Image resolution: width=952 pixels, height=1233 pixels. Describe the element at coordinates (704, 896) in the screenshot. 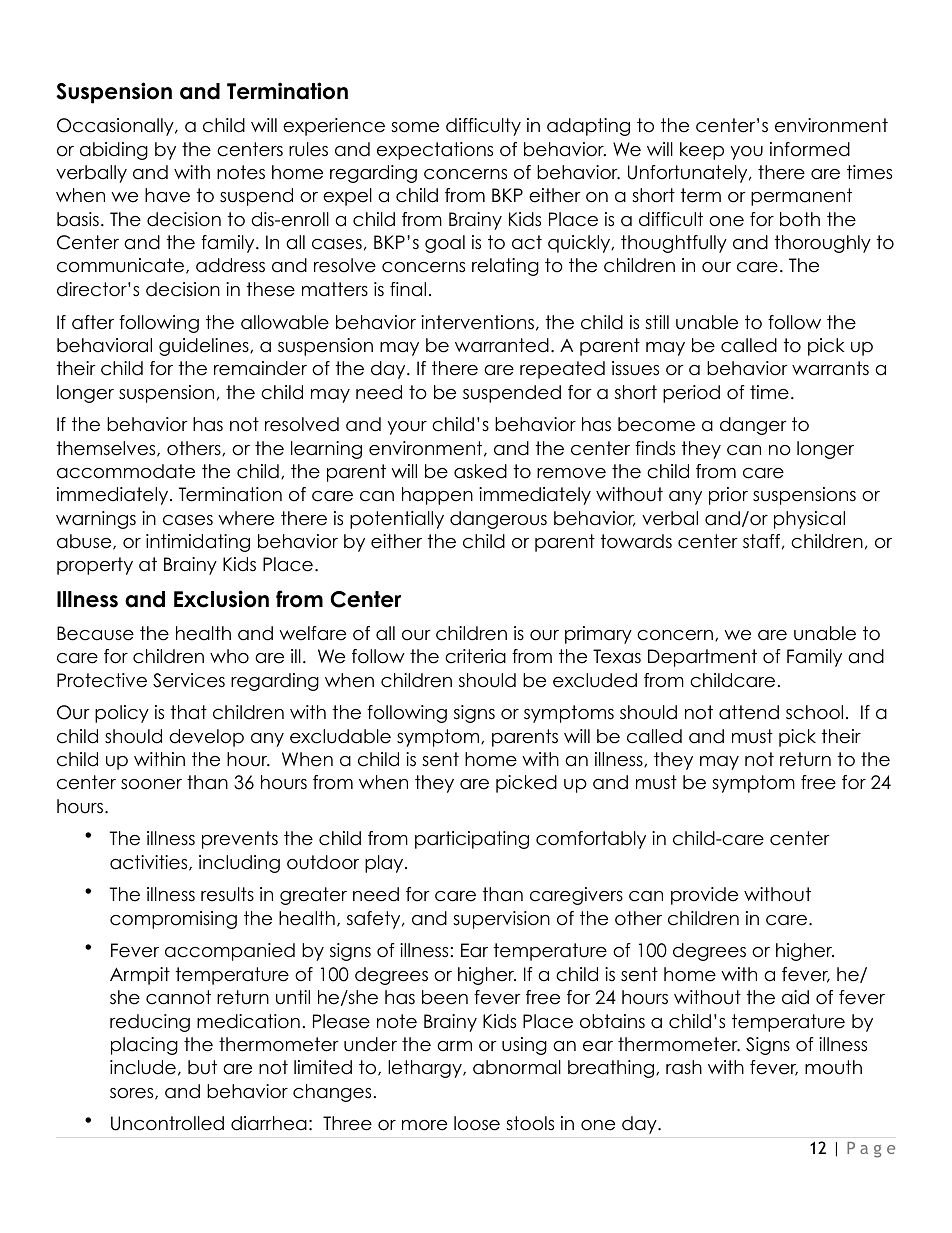

I see `provide` at that location.
